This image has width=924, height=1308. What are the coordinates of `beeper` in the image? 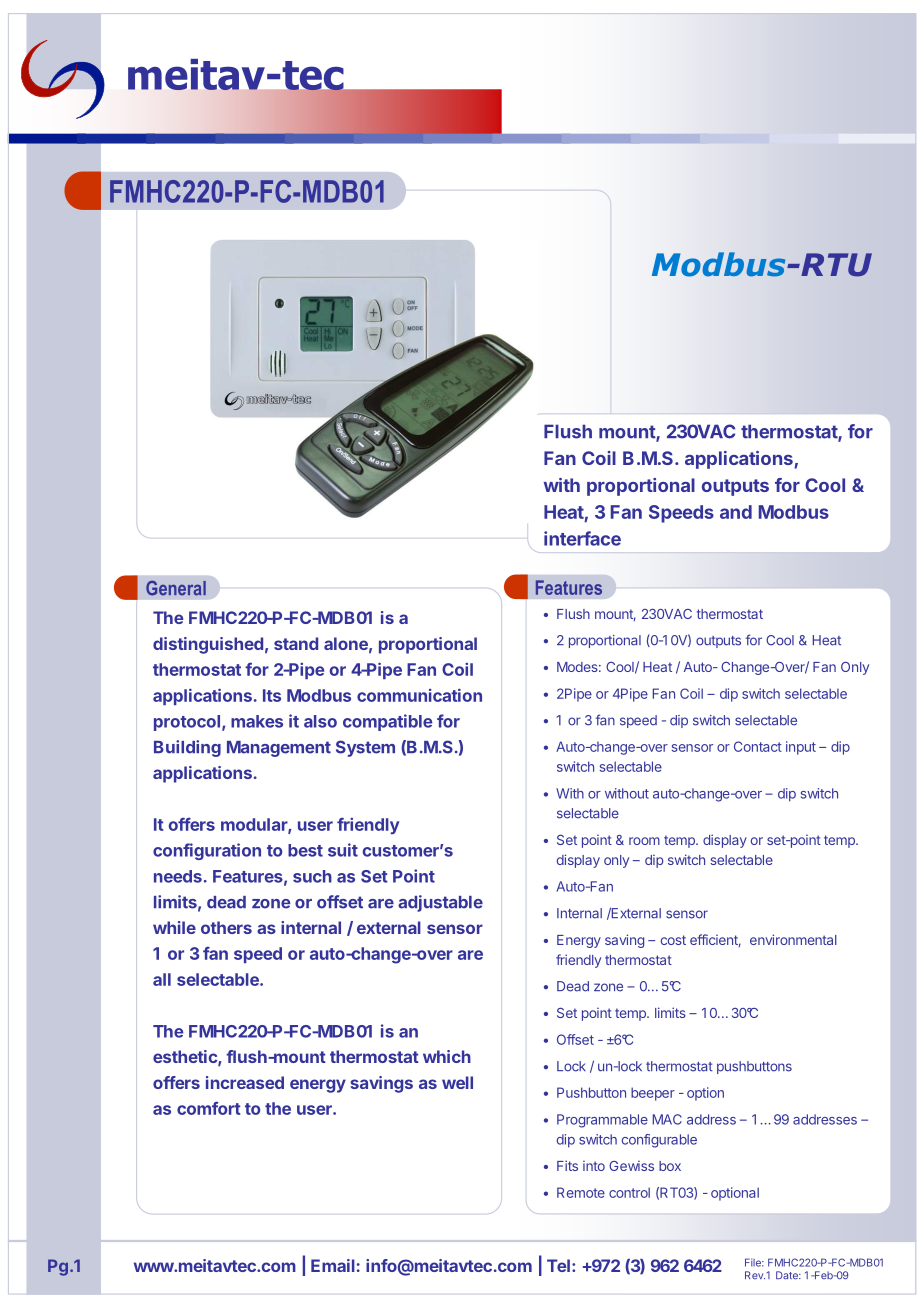 It's located at (653, 1094).
